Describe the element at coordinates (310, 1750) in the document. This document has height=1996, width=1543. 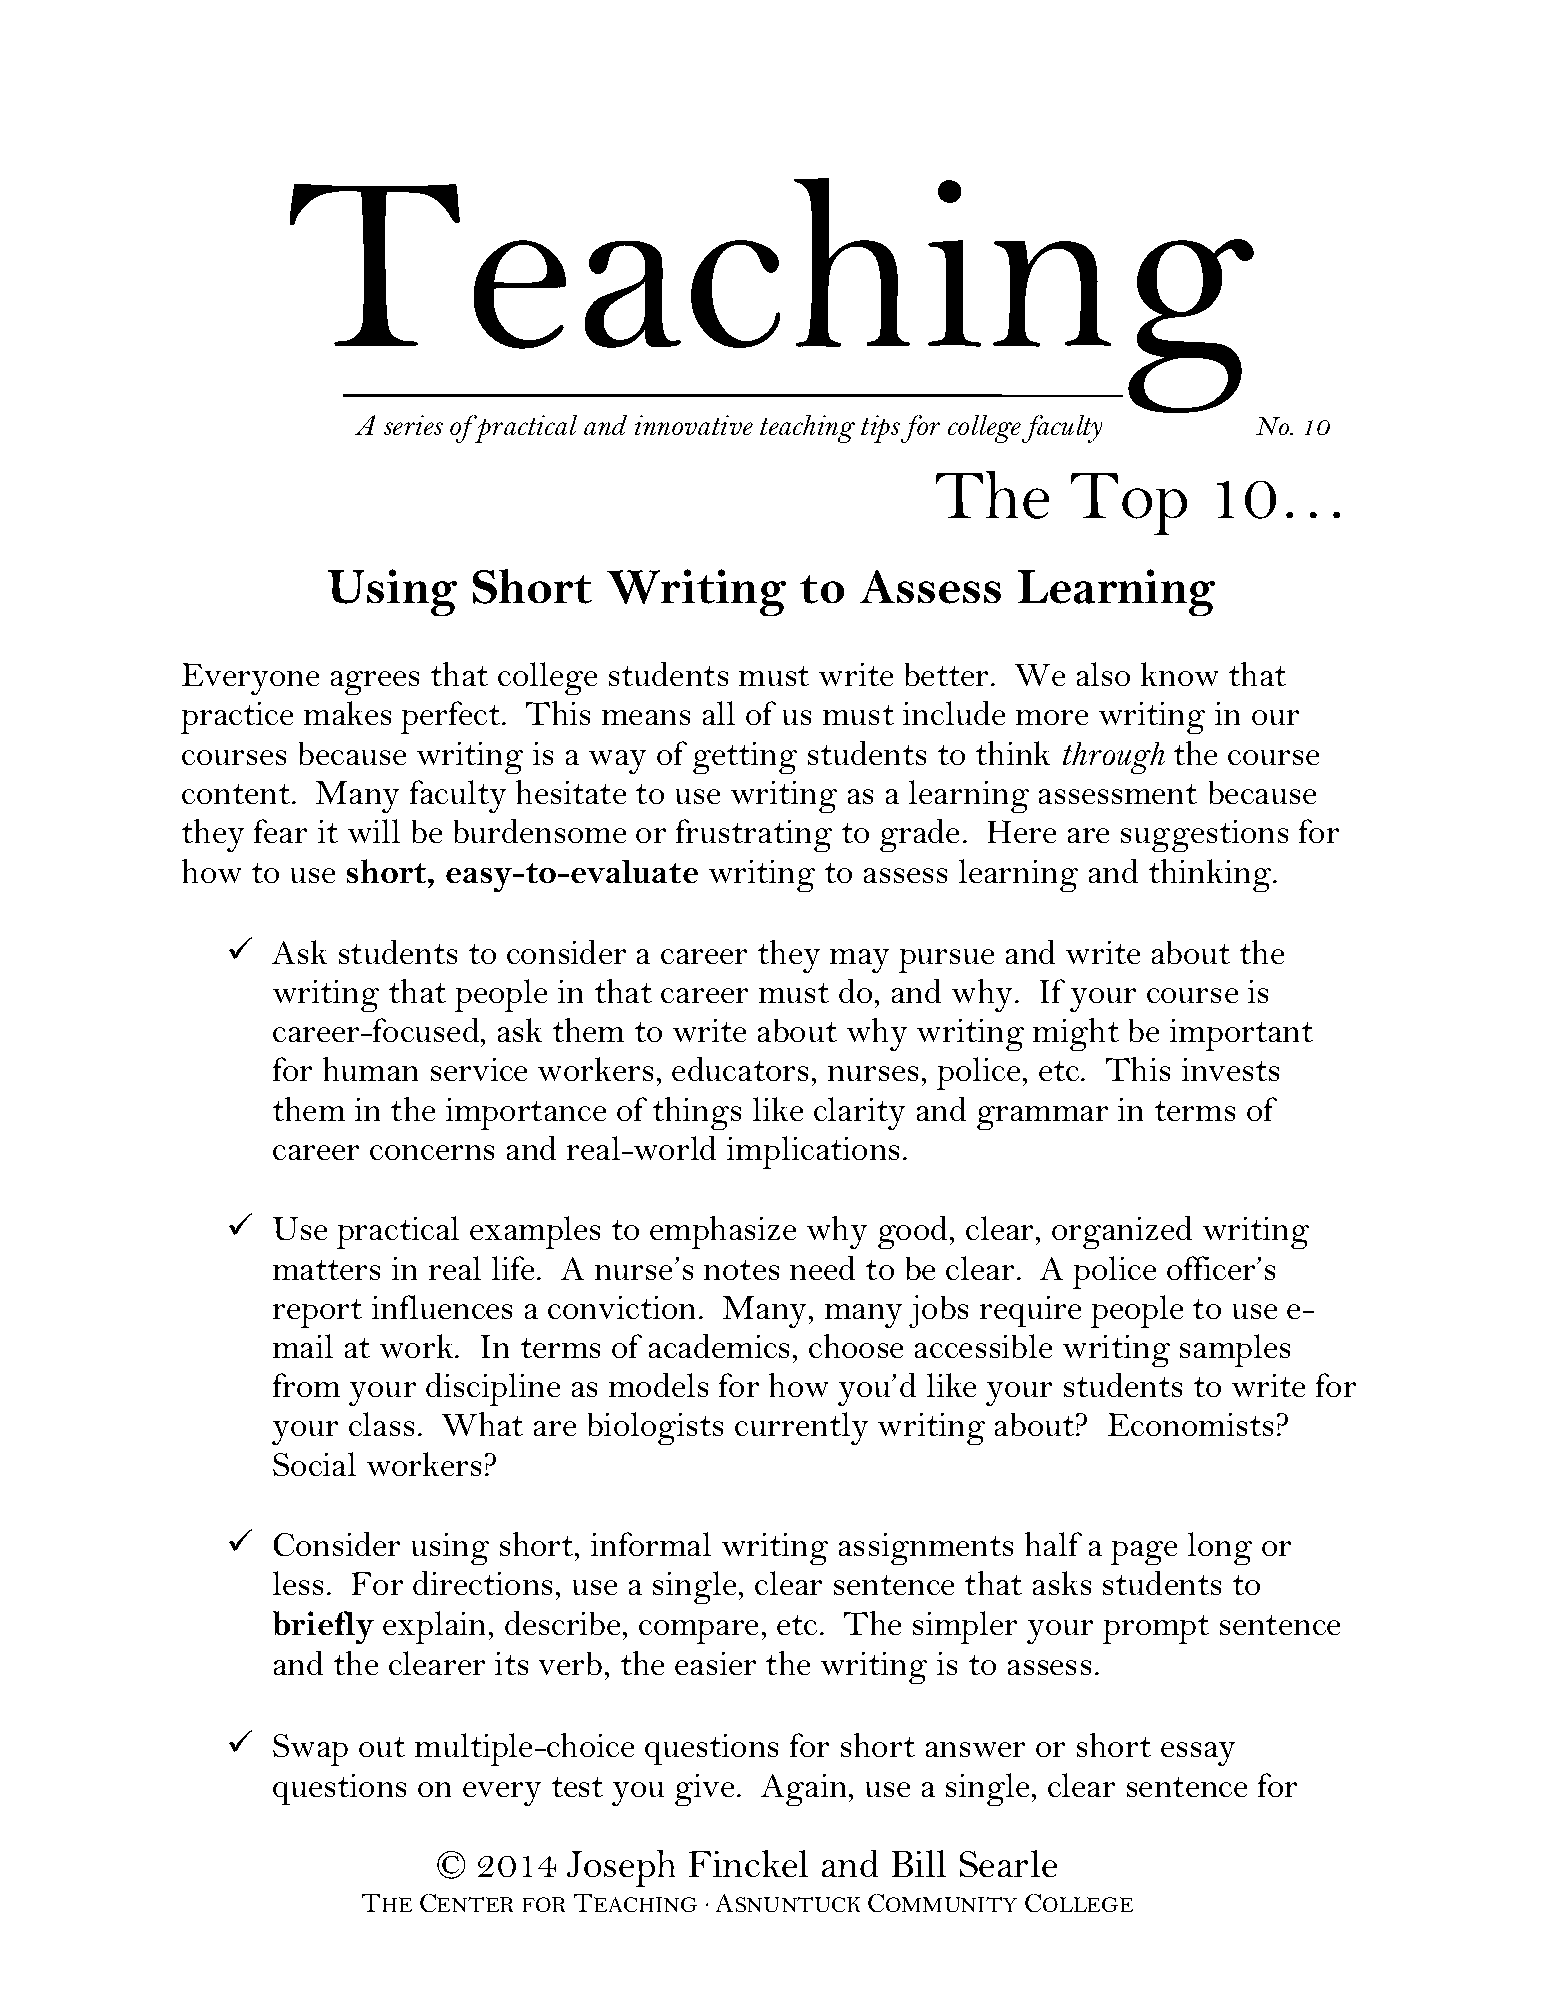
I see `Swap` at that location.
